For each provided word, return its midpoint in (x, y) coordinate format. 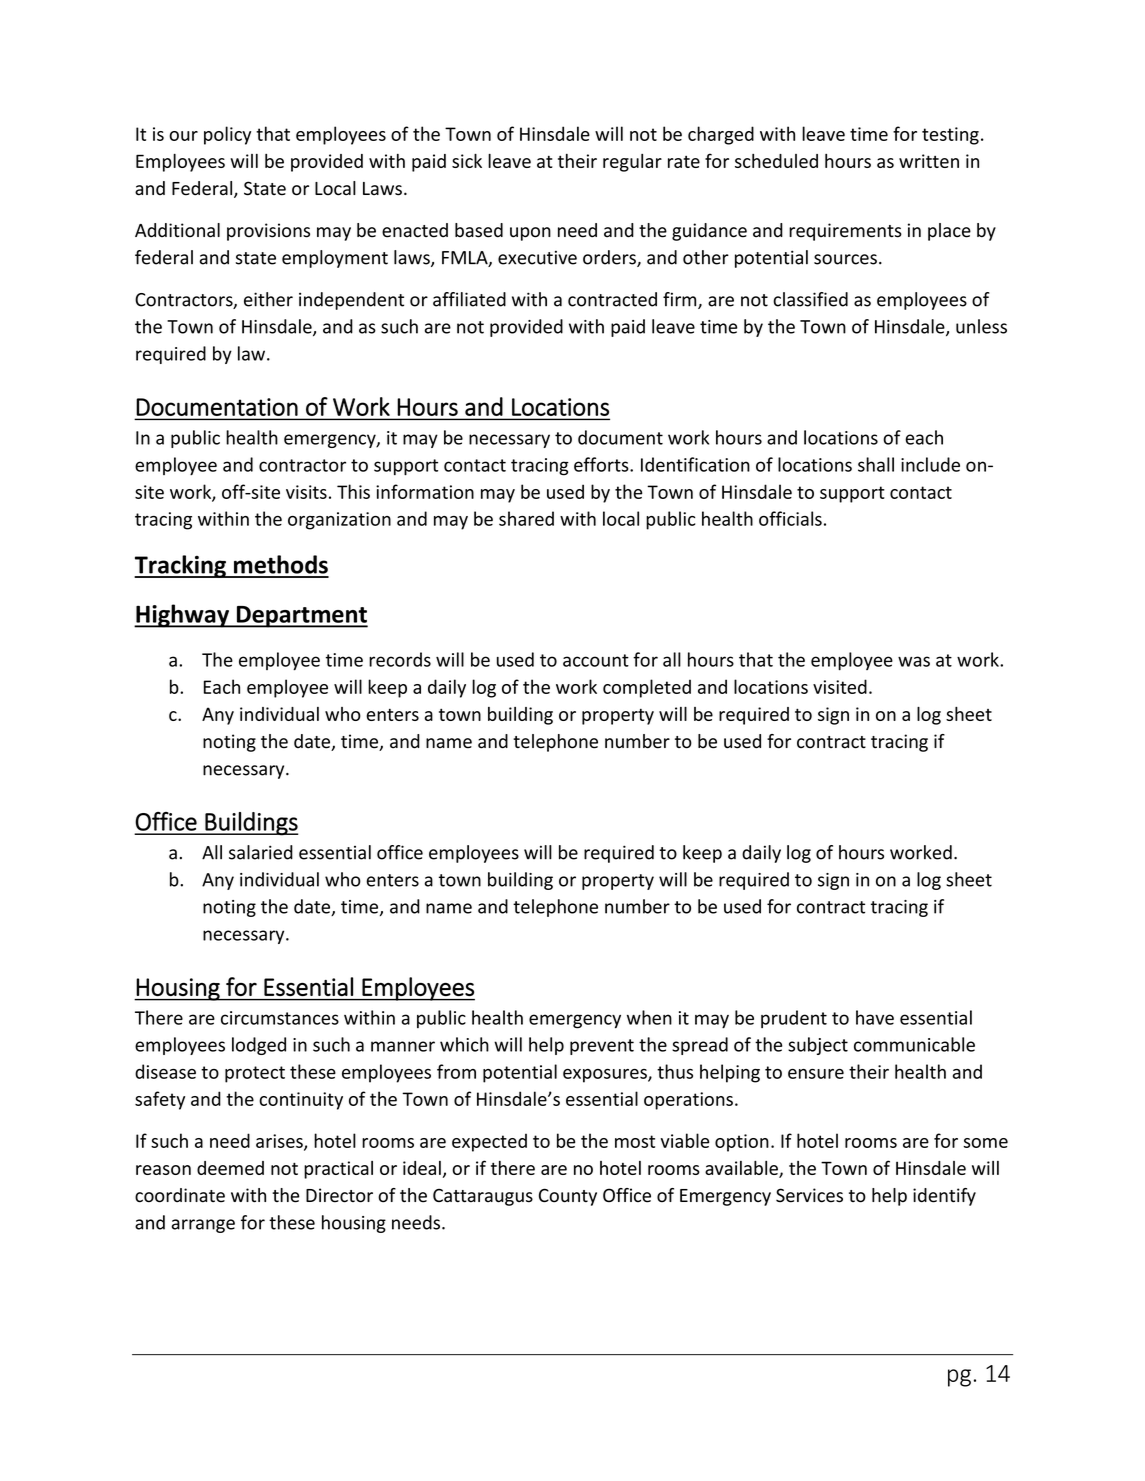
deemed (230, 1168)
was (914, 661)
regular (632, 163)
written (929, 161)
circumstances (280, 1018)
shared (526, 518)
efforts (602, 464)
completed (647, 688)
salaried (261, 852)
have (875, 1017)
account (596, 660)
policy (227, 135)
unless (981, 326)
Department (301, 617)
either (268, 299)
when (649, 1017)
